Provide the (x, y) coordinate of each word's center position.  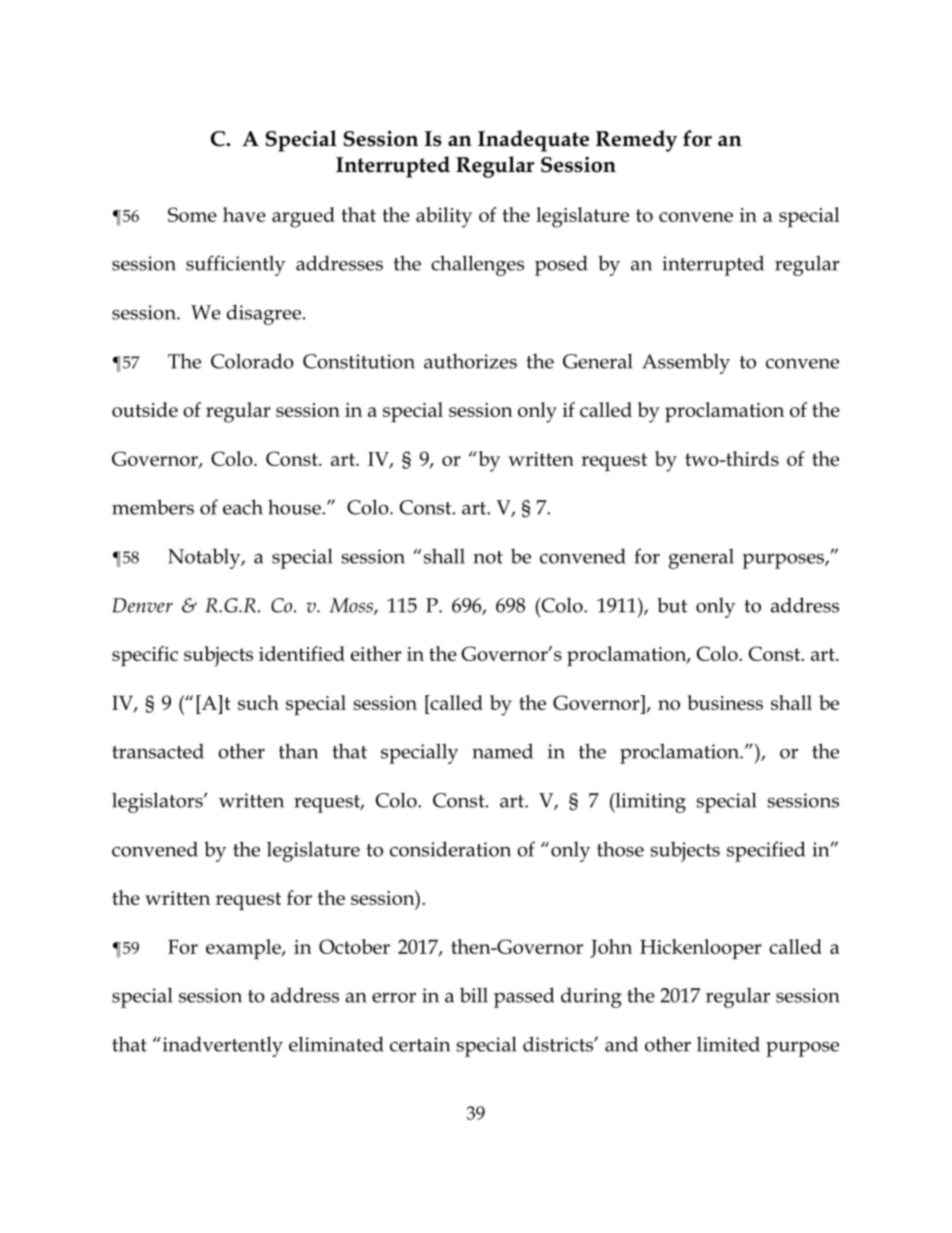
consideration (450, 849)
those (620, 849)
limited (728, 1044)
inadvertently (221, 1046)
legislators (158, 802)
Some (192, 214)
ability (444, 217)
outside (145, 409)
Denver (143, 605)
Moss (352, 606)
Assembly (686, 363)
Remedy (636, 141)
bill (474, 995)
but (672, 605)
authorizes (470, 361)
